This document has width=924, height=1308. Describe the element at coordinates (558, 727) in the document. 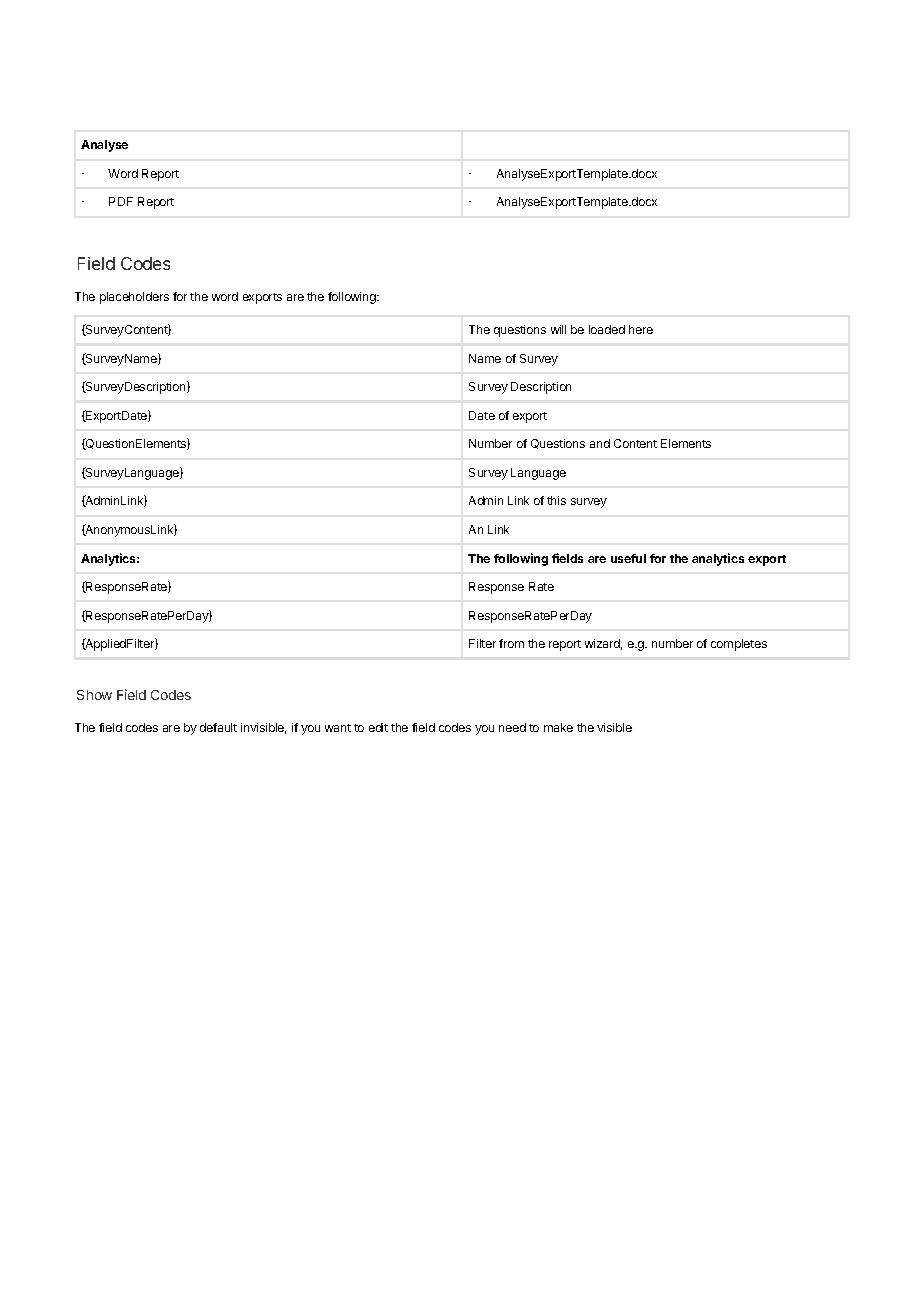

I see `make` at that location.
